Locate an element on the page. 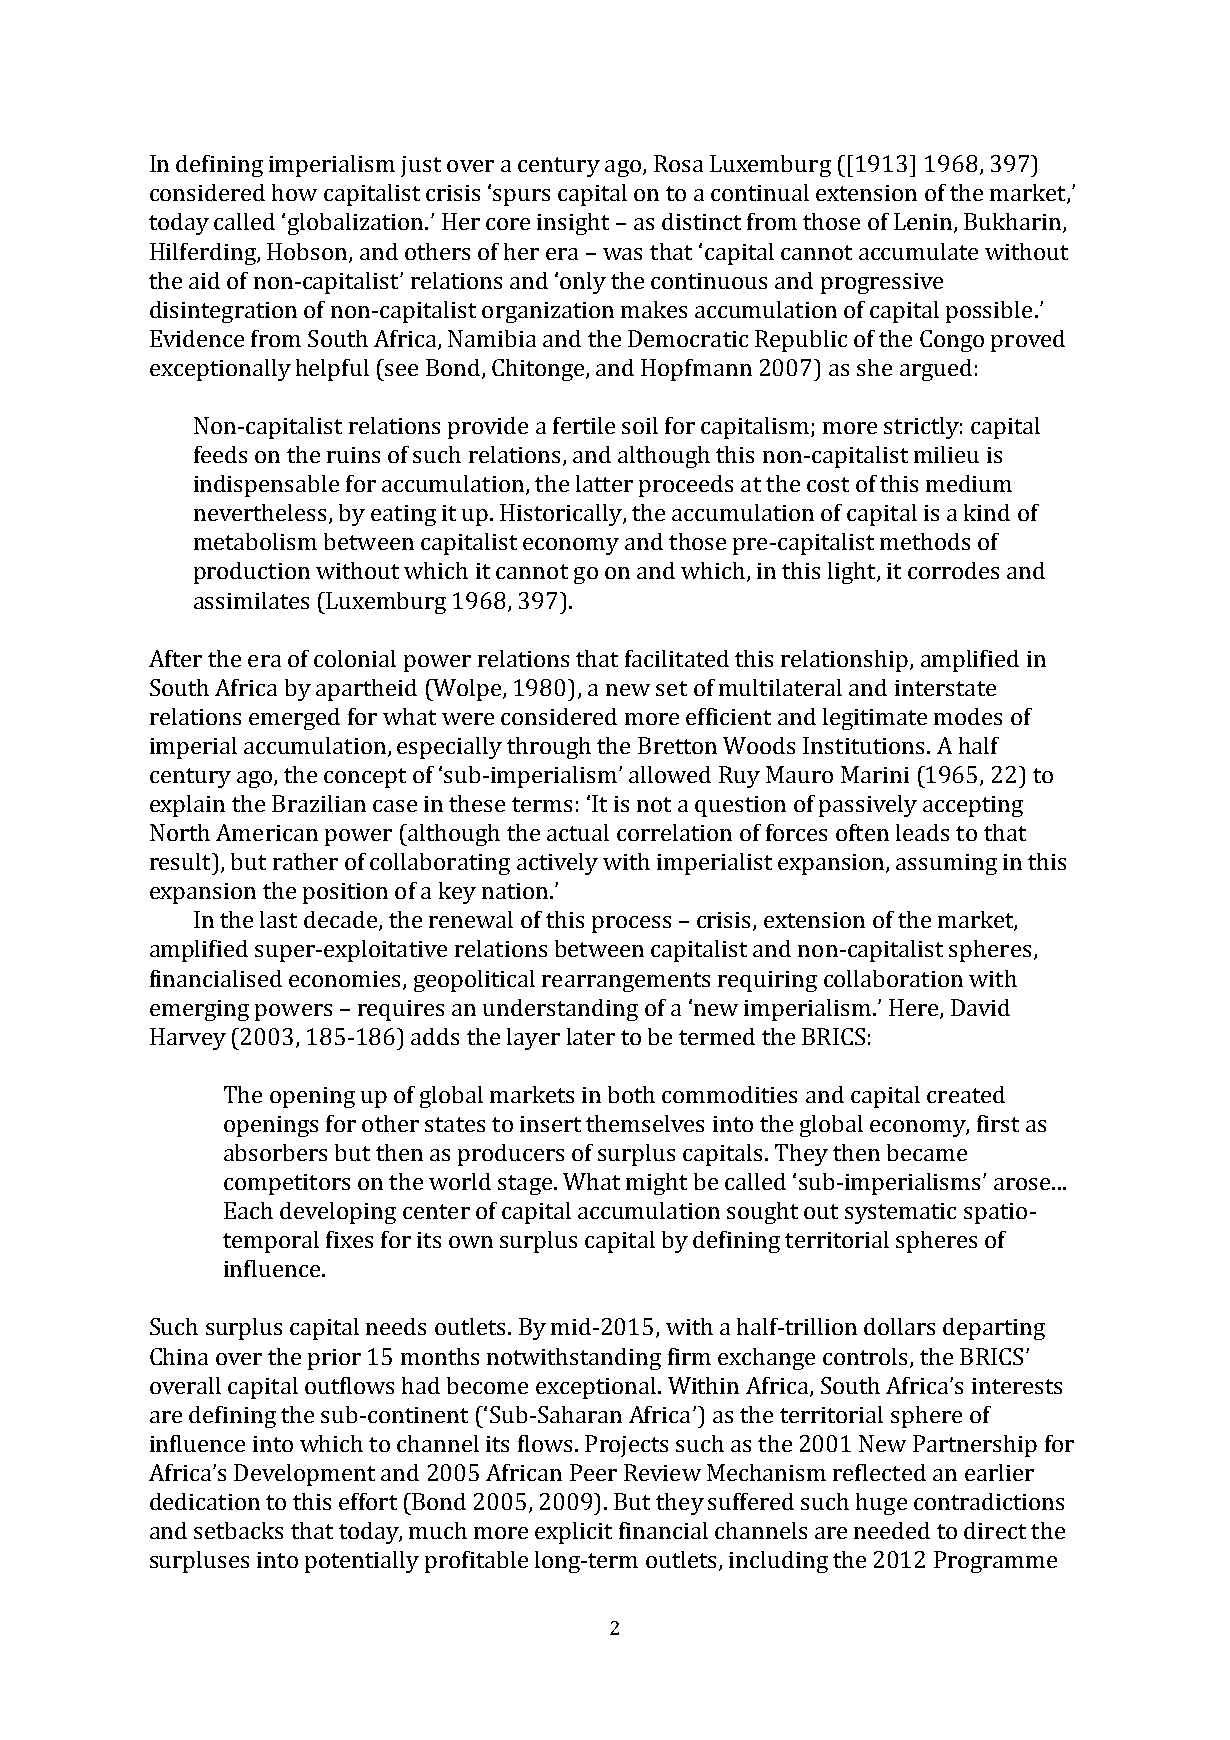 Image resolution: width=1230 pixels, height=1740 pixels. needed is located at coordinates (892, 1530).
